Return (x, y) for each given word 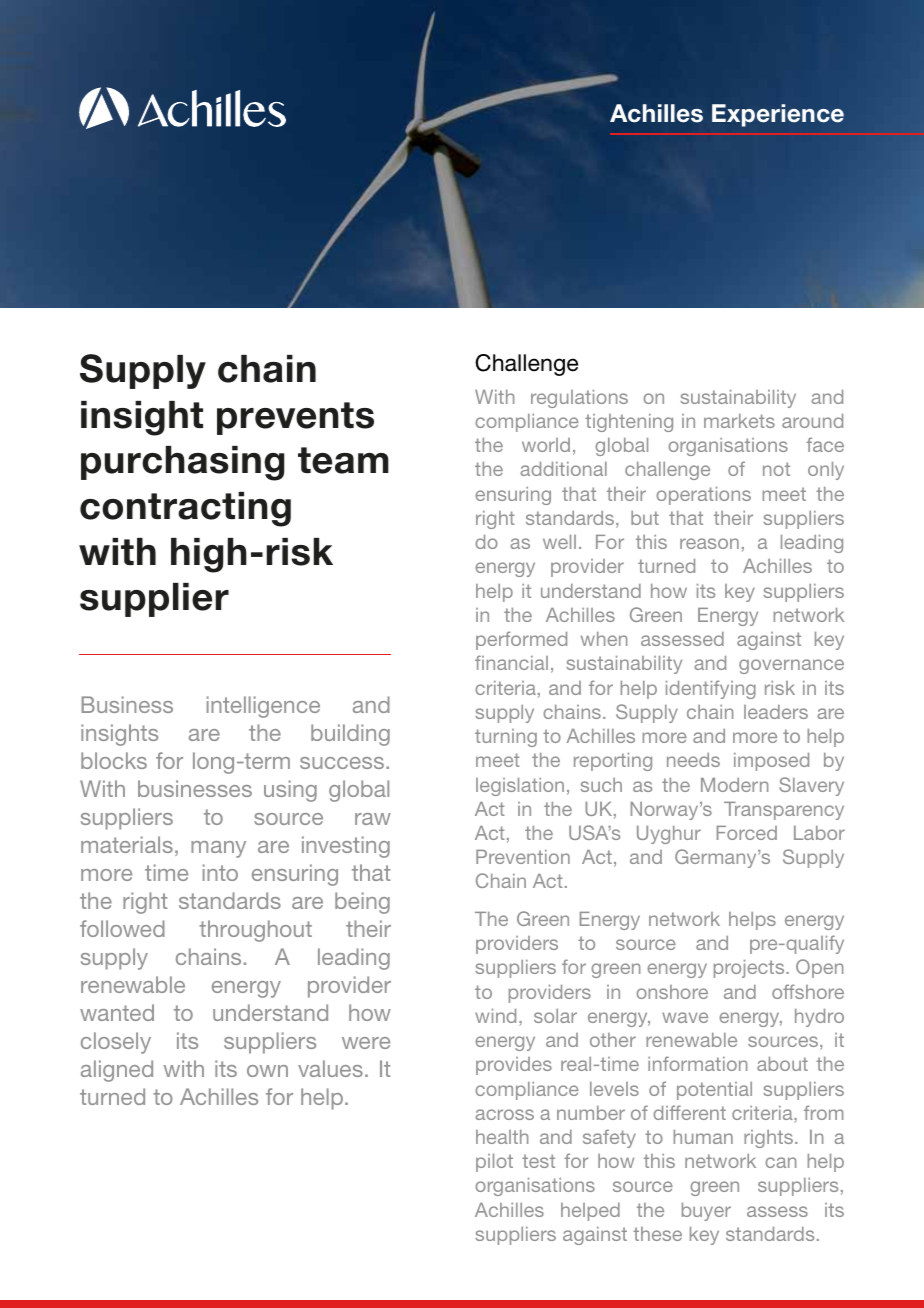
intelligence (263, 707)
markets (739, 421)
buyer (706, 1212)
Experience (778, 115)
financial (511, 662)
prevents (295, 418)
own (267, 1071)
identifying (711, 689)
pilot (494, 1163)
